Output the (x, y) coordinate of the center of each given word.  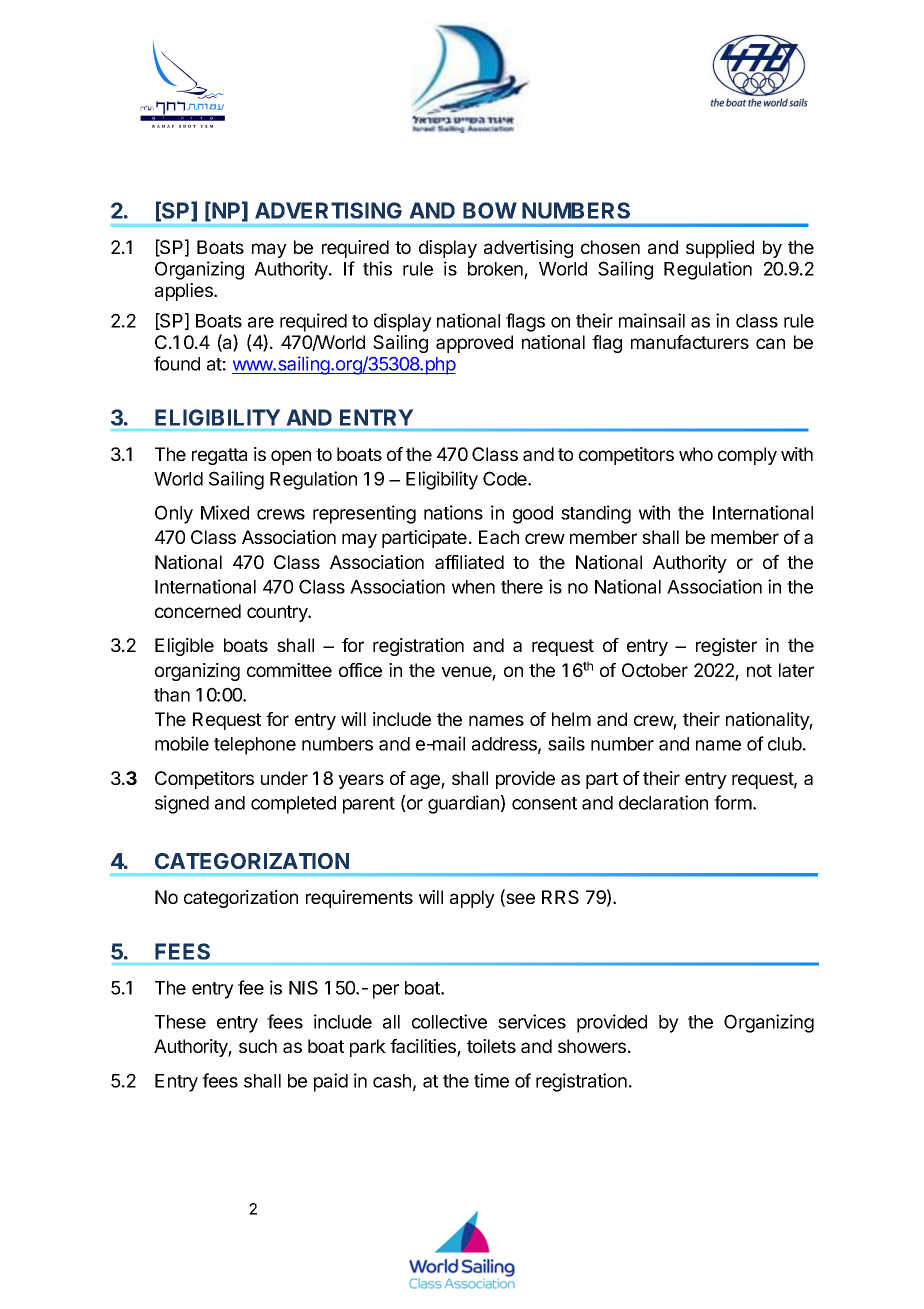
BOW (490, 210)
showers (592, 1046)
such (258, 1046)
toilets (491, 1046)
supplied (720, 249)
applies (185, 292)
